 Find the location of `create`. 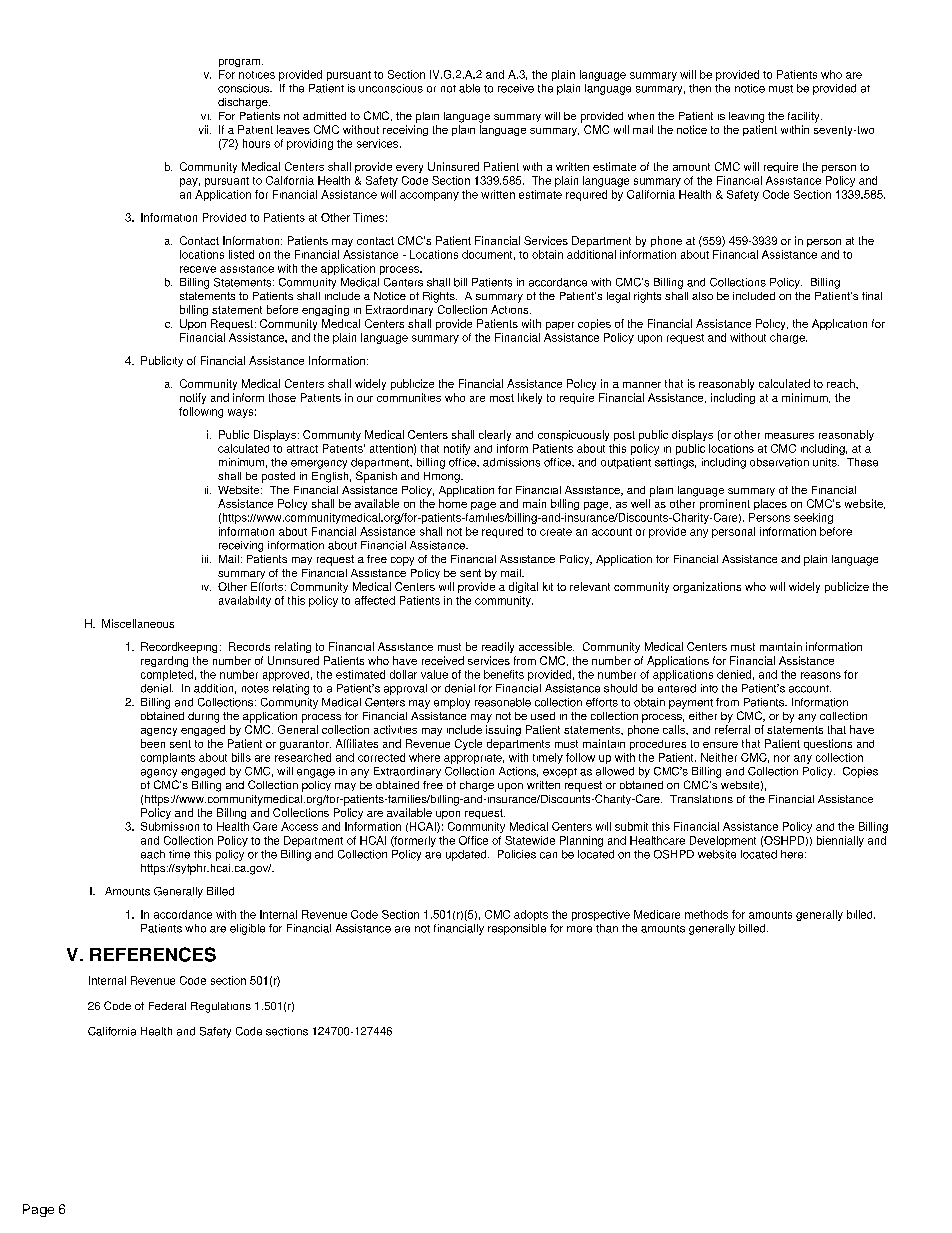

create is located at coordinates (556, 532).
